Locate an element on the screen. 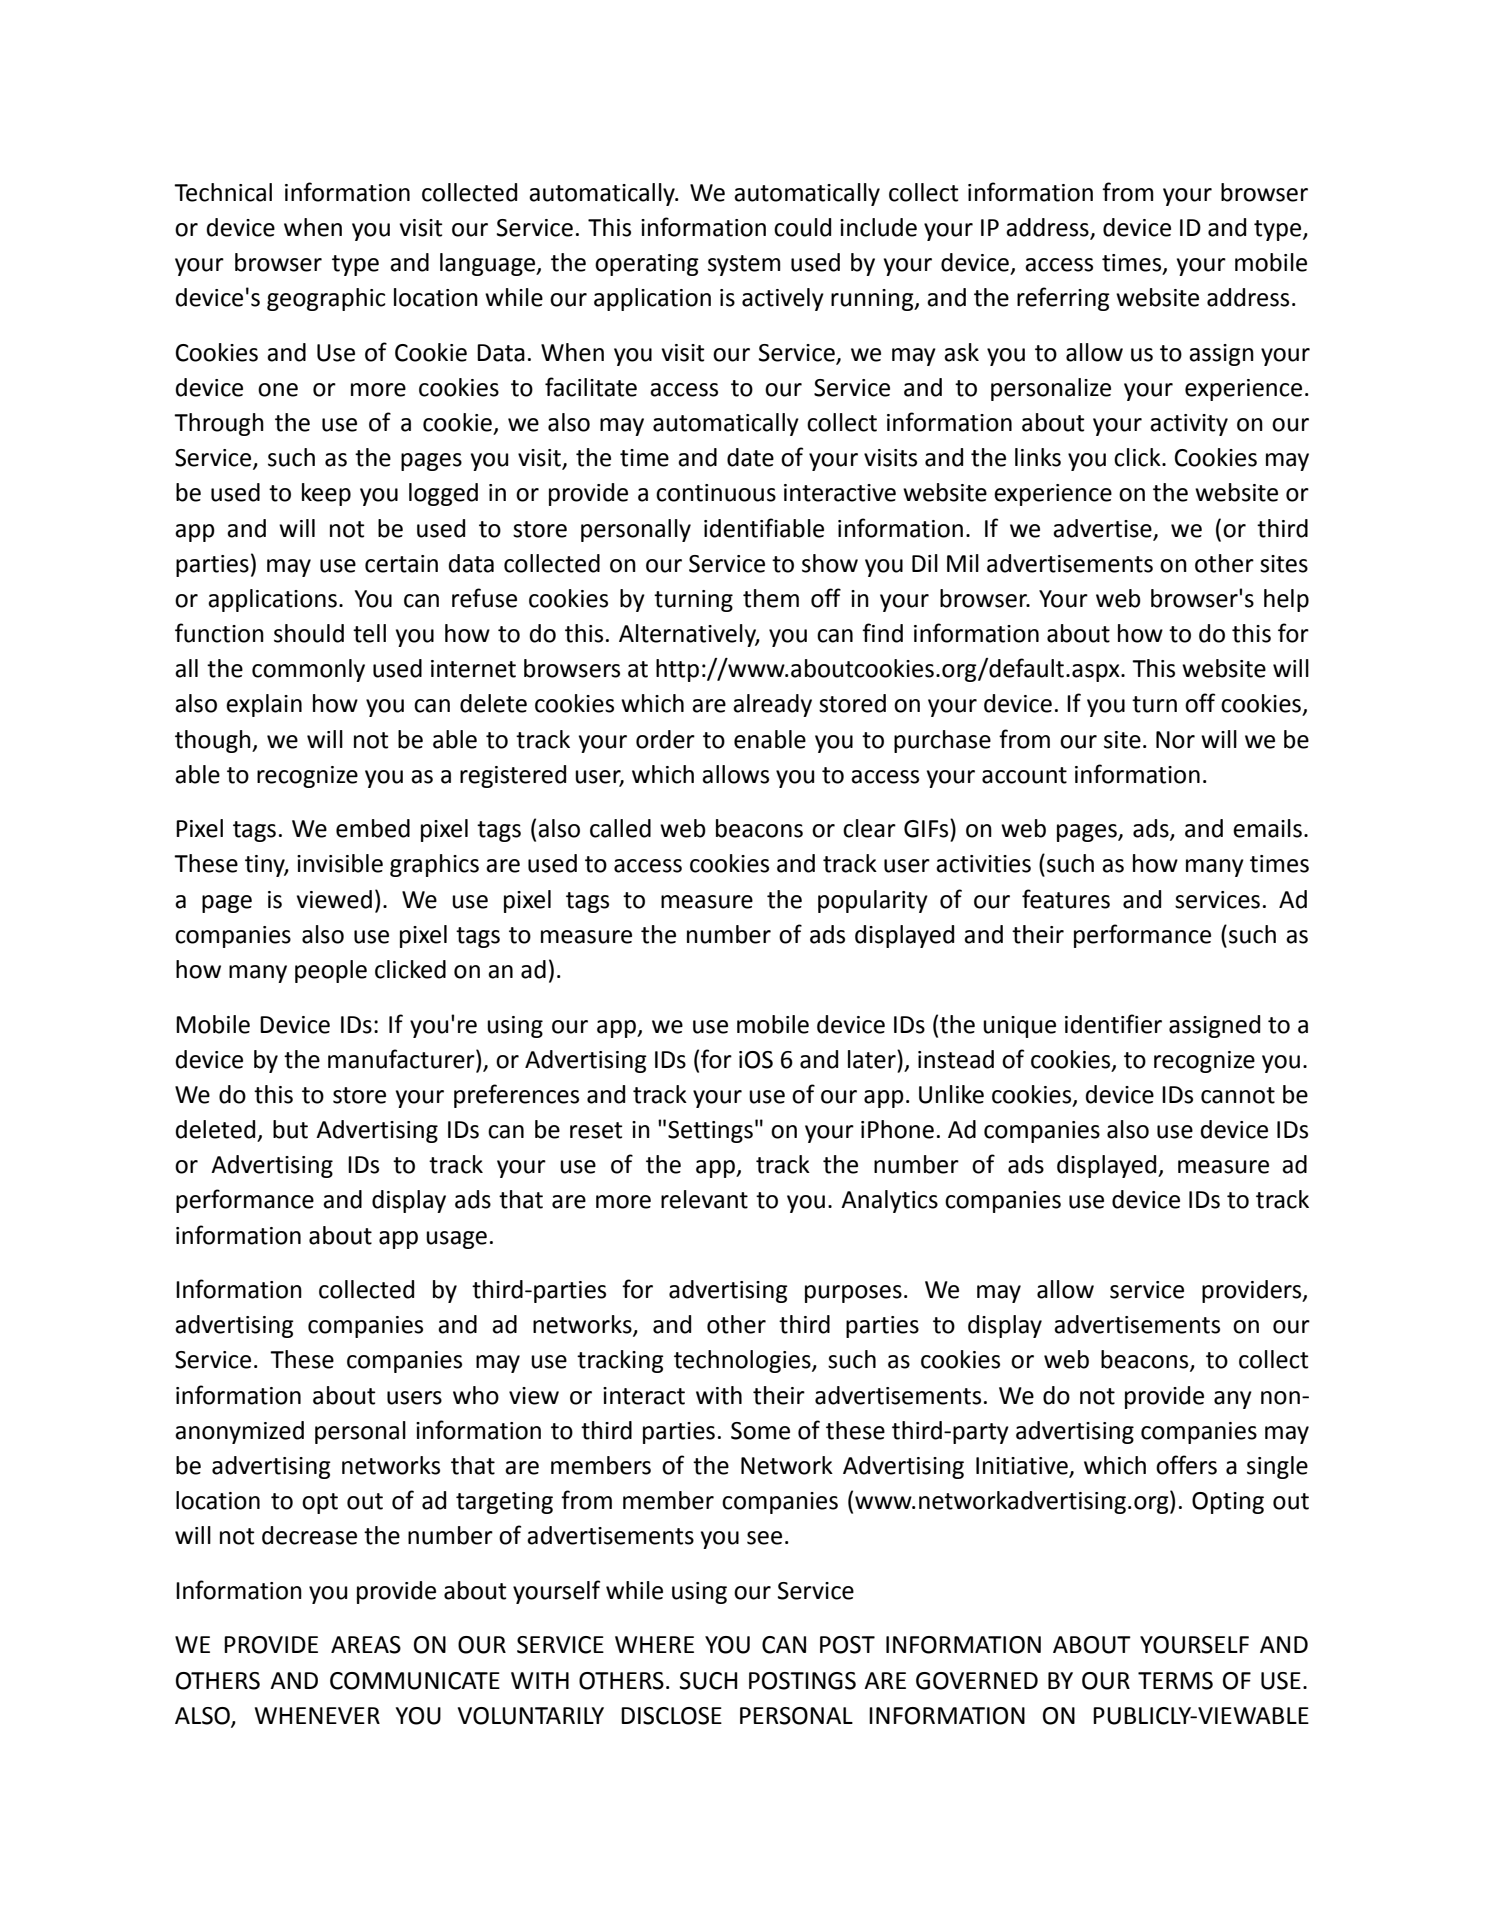 The image size is (1485, 1922). relevant is located at coordinates (704, 1199).
